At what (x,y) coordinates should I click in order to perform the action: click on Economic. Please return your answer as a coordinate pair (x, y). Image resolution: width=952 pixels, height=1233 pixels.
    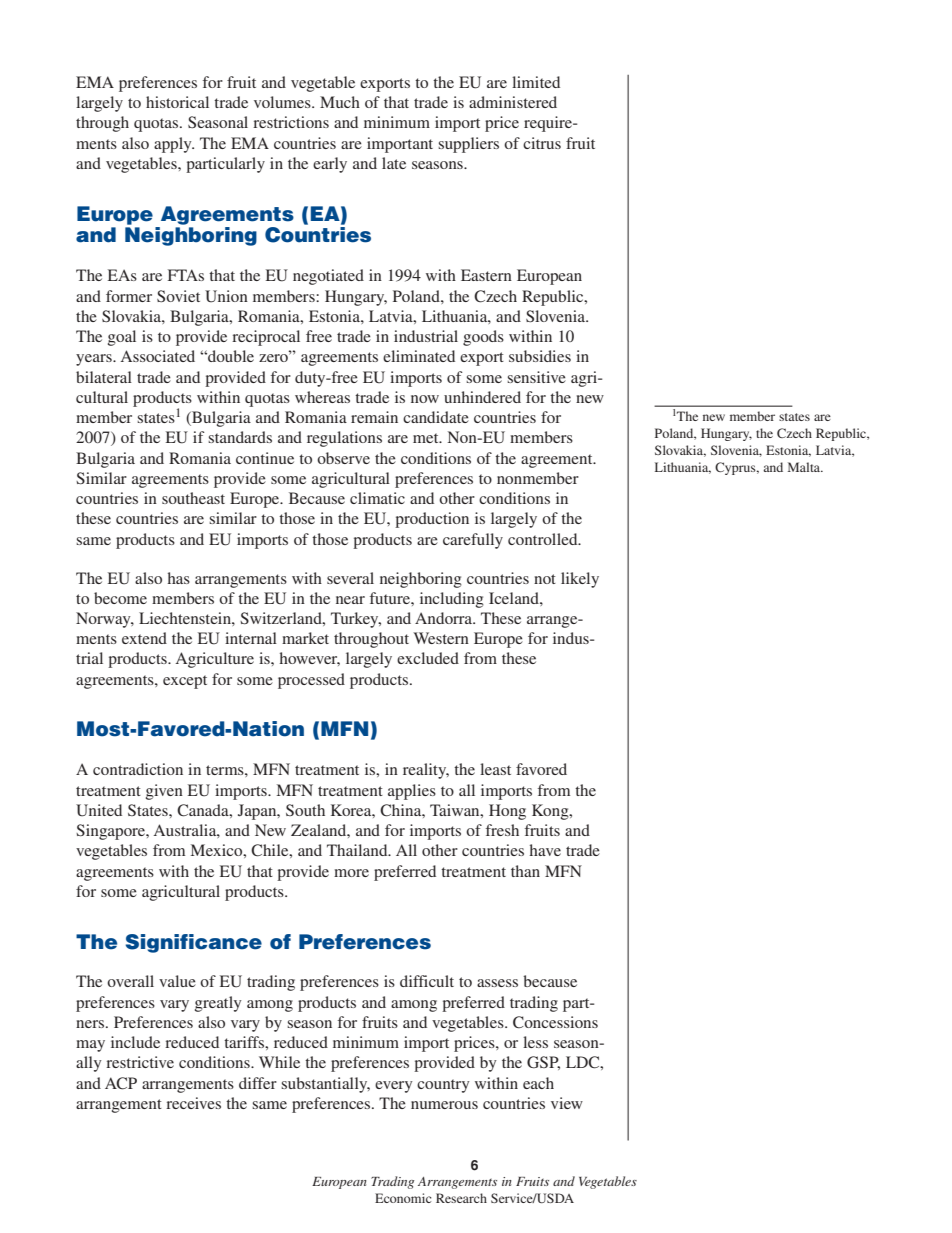
    Looking at the image, I should click on (403, 1198).
